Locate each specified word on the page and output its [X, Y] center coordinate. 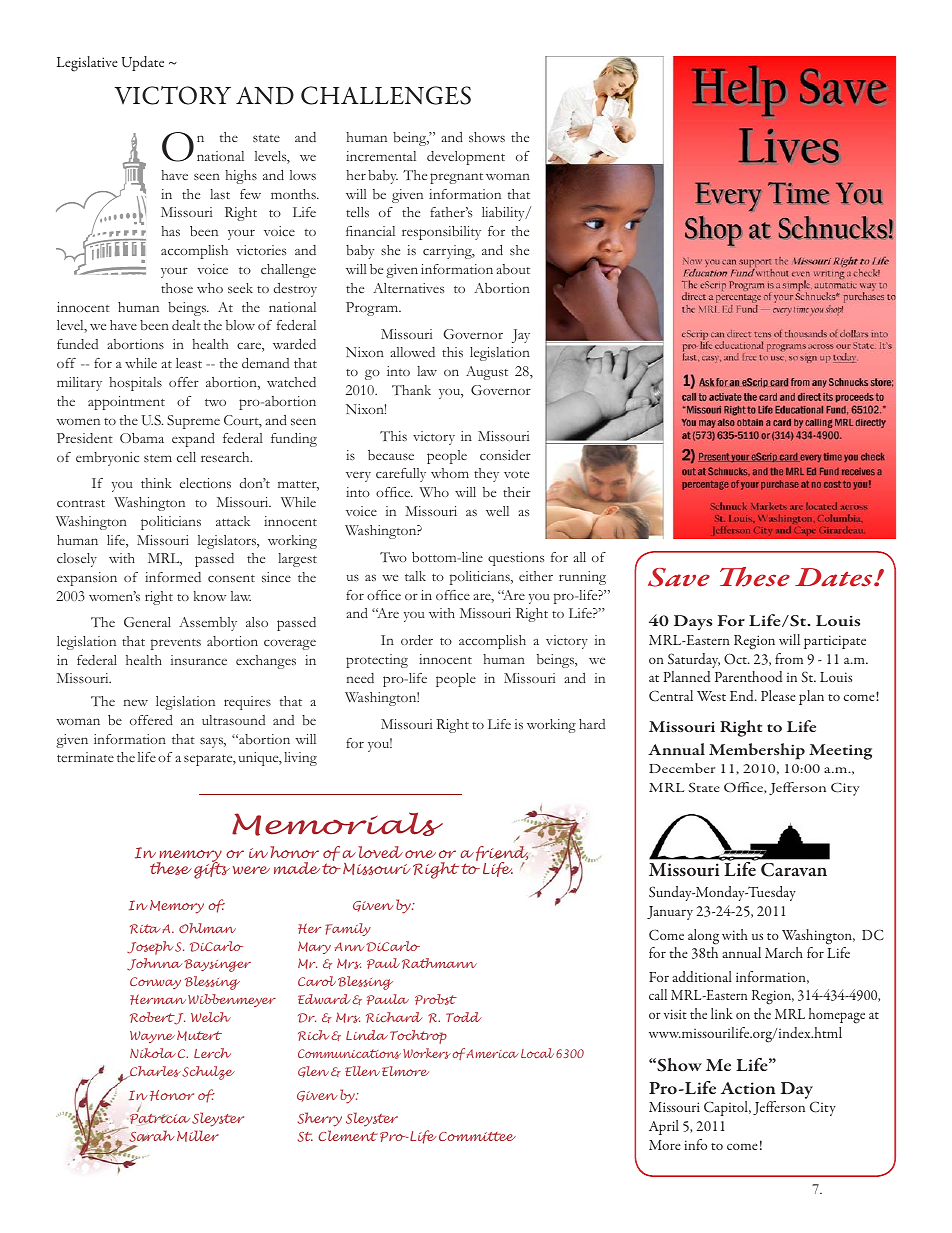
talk [415, 576]
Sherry [320, 1119]
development [466, 158]
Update [142, 63]
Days [693, 622]
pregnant [456, 178]
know [210, 596]
